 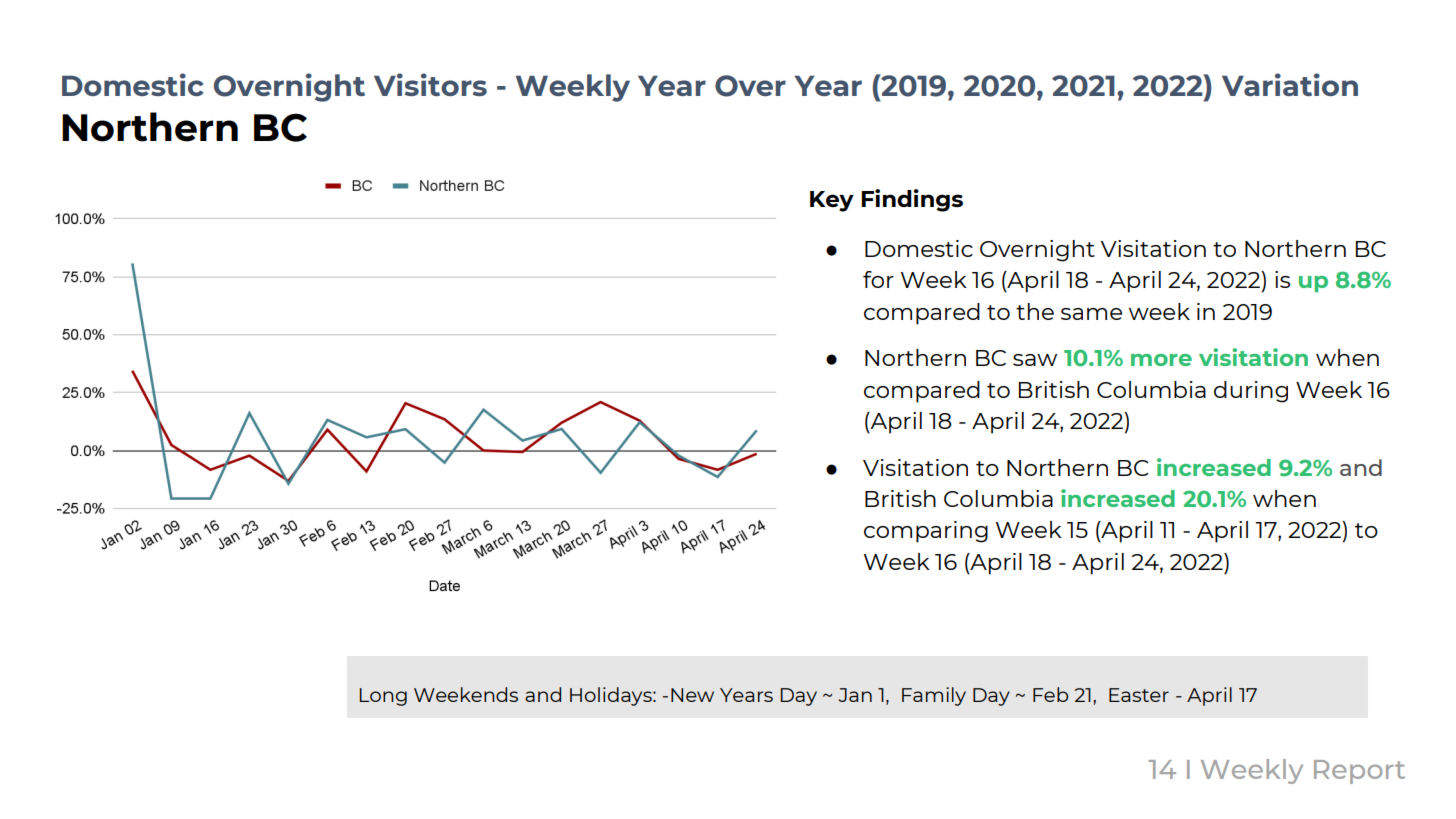 What do you see at coordinates (1290, 84) in the screenshot?
I see `Variation` at bounding box center [1290, 84].
